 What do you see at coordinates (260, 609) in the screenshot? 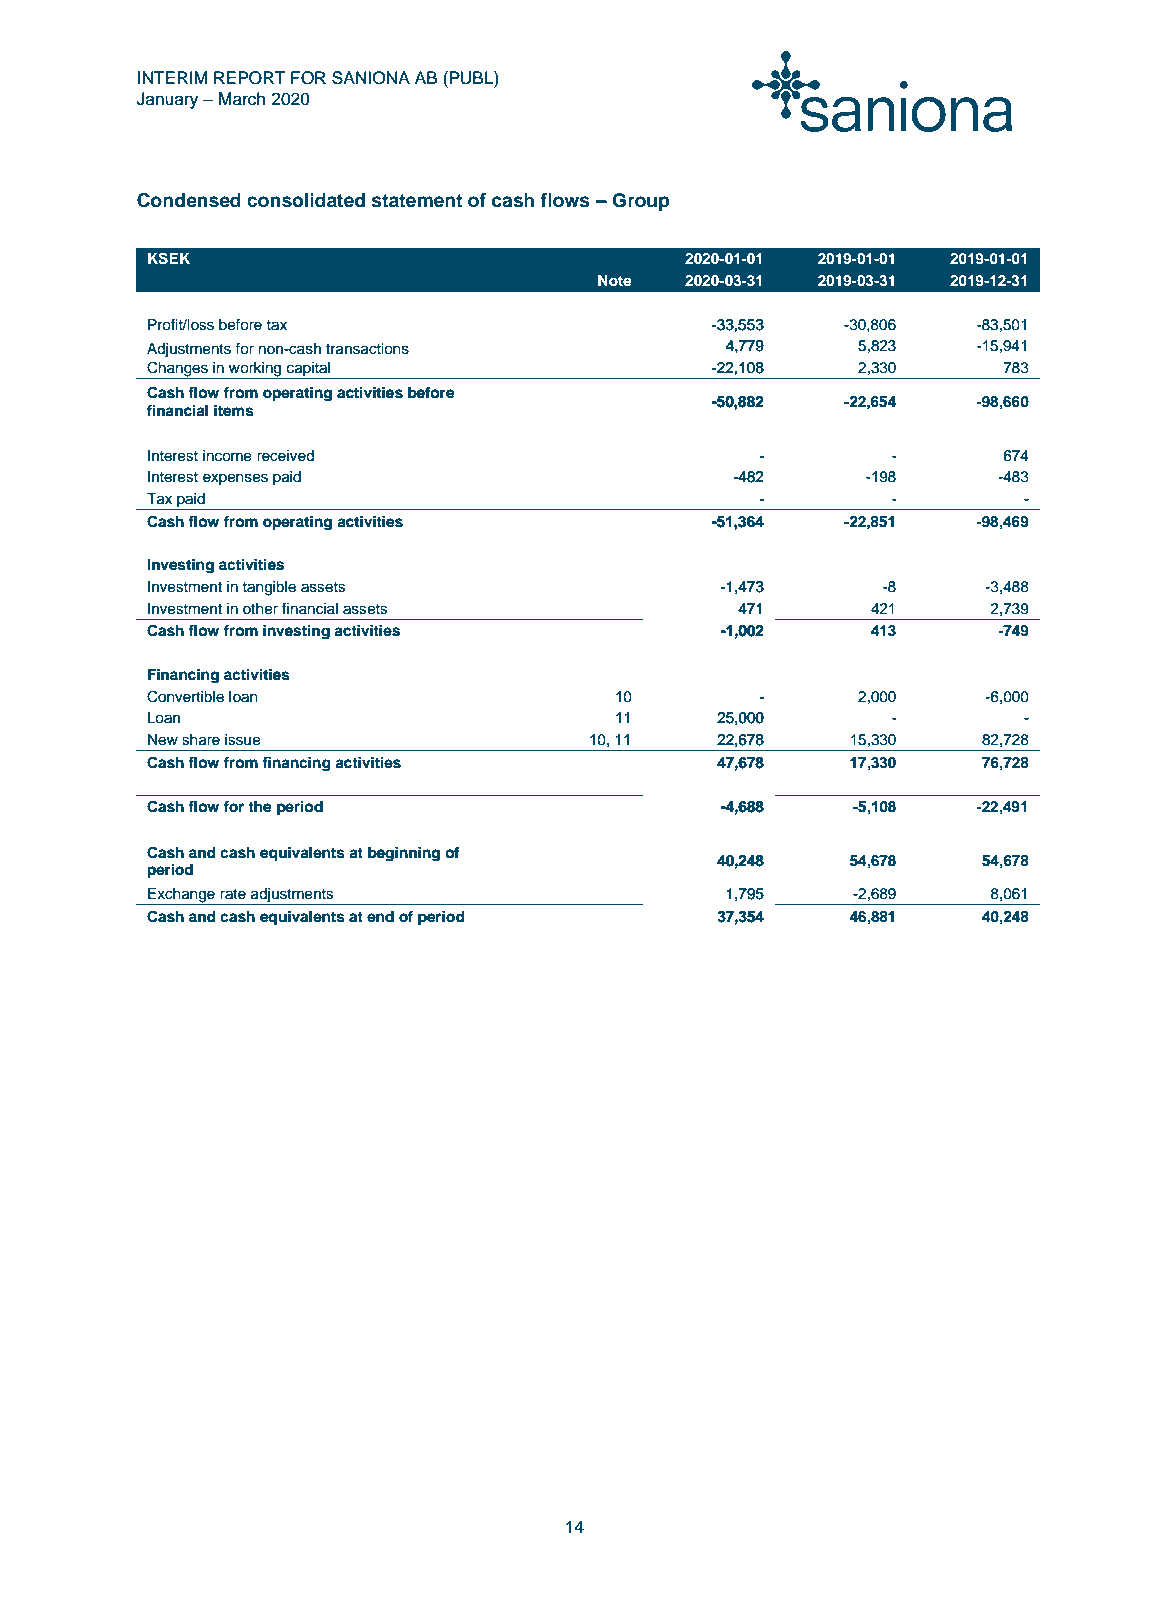
I see `other` at bounding box center [260, 609].
